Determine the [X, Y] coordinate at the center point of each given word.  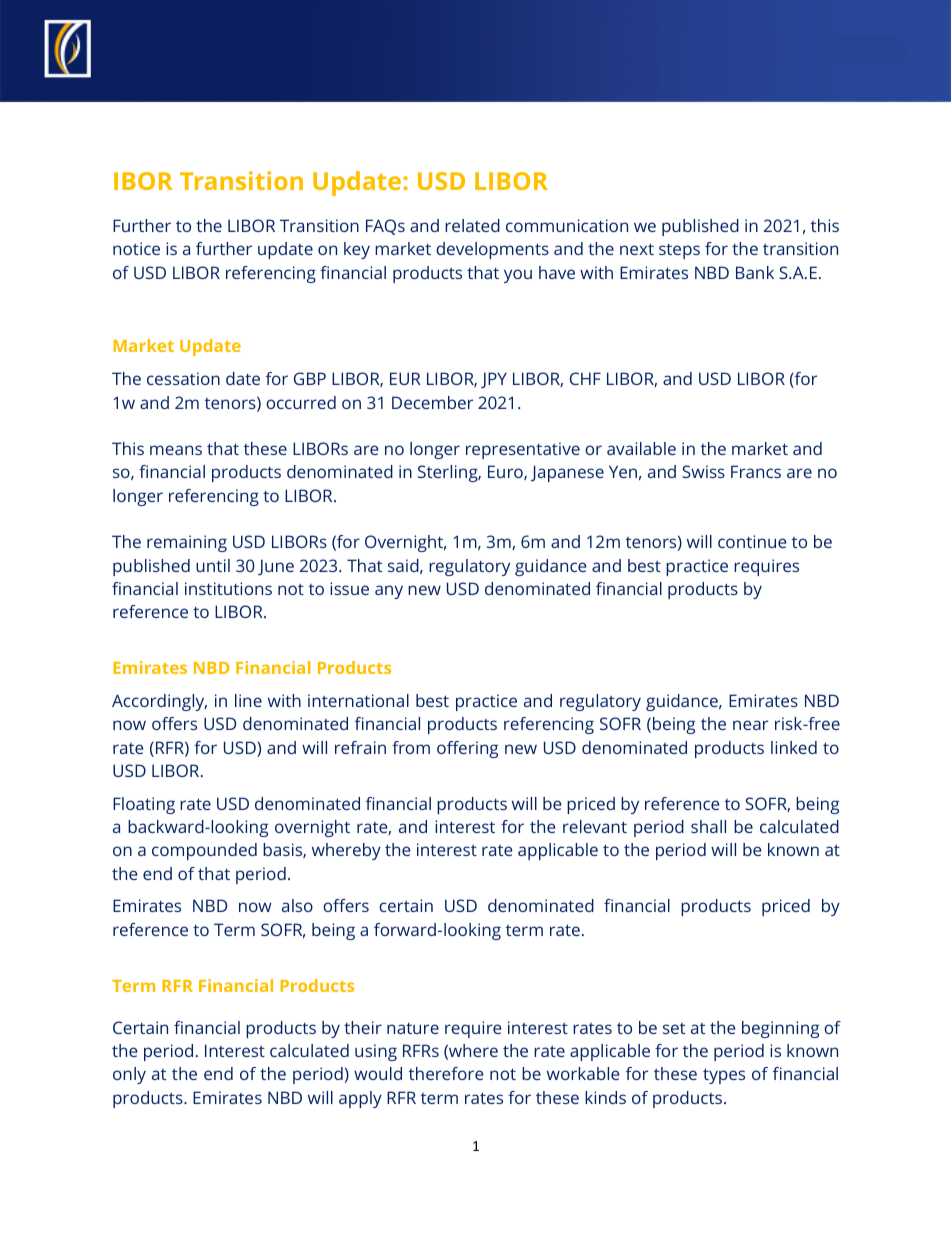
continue [752, 541]
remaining [187, 543]
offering [467, 749]
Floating [144, 805]
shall [708, 826]
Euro [506, 472]
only [129, 1075]
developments [492, 250]
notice [136, 248]
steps [679, 251]
